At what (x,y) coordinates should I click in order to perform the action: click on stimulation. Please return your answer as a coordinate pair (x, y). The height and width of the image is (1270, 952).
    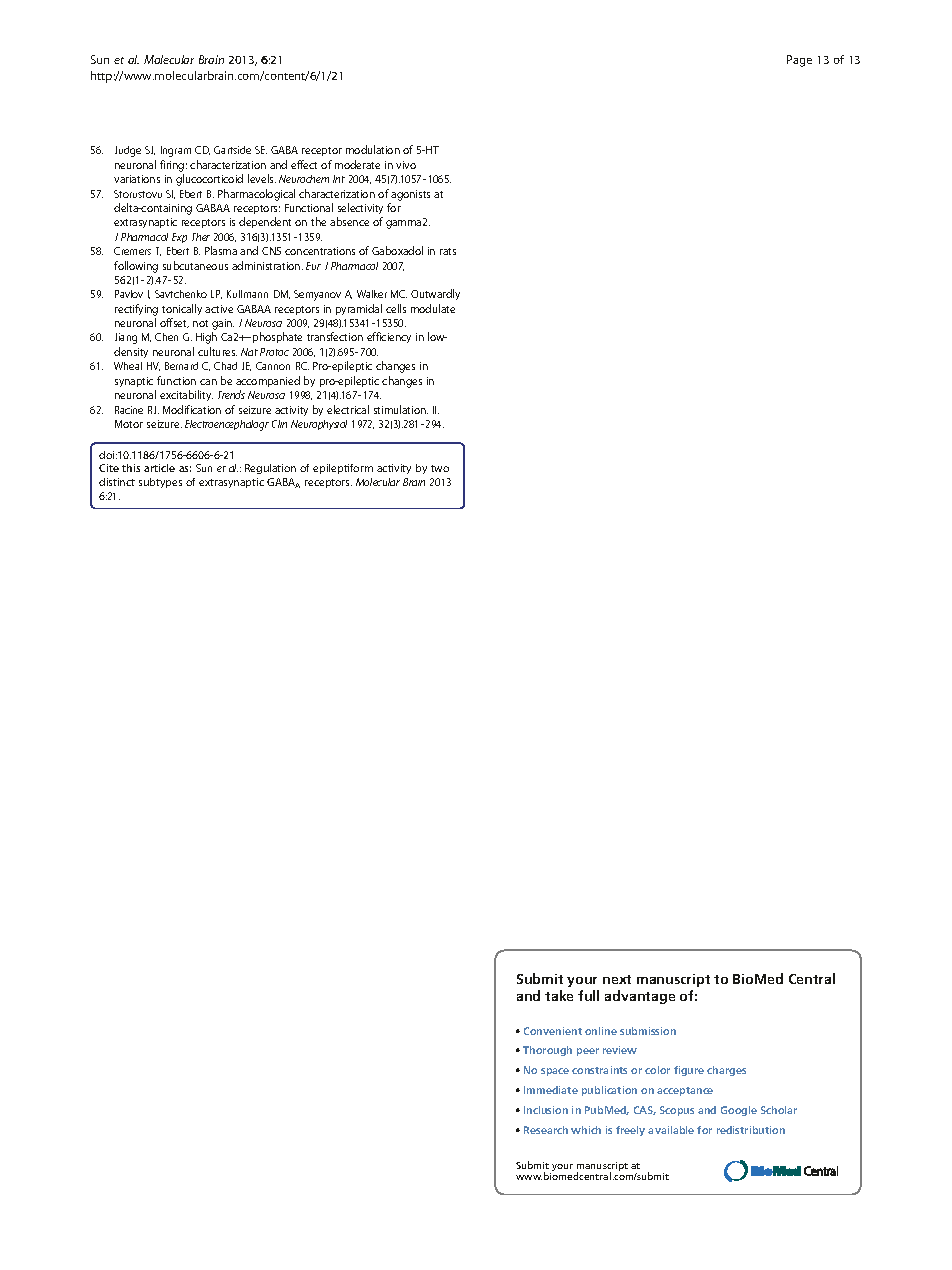
    Looking at the image, I should click on (401, 409).
